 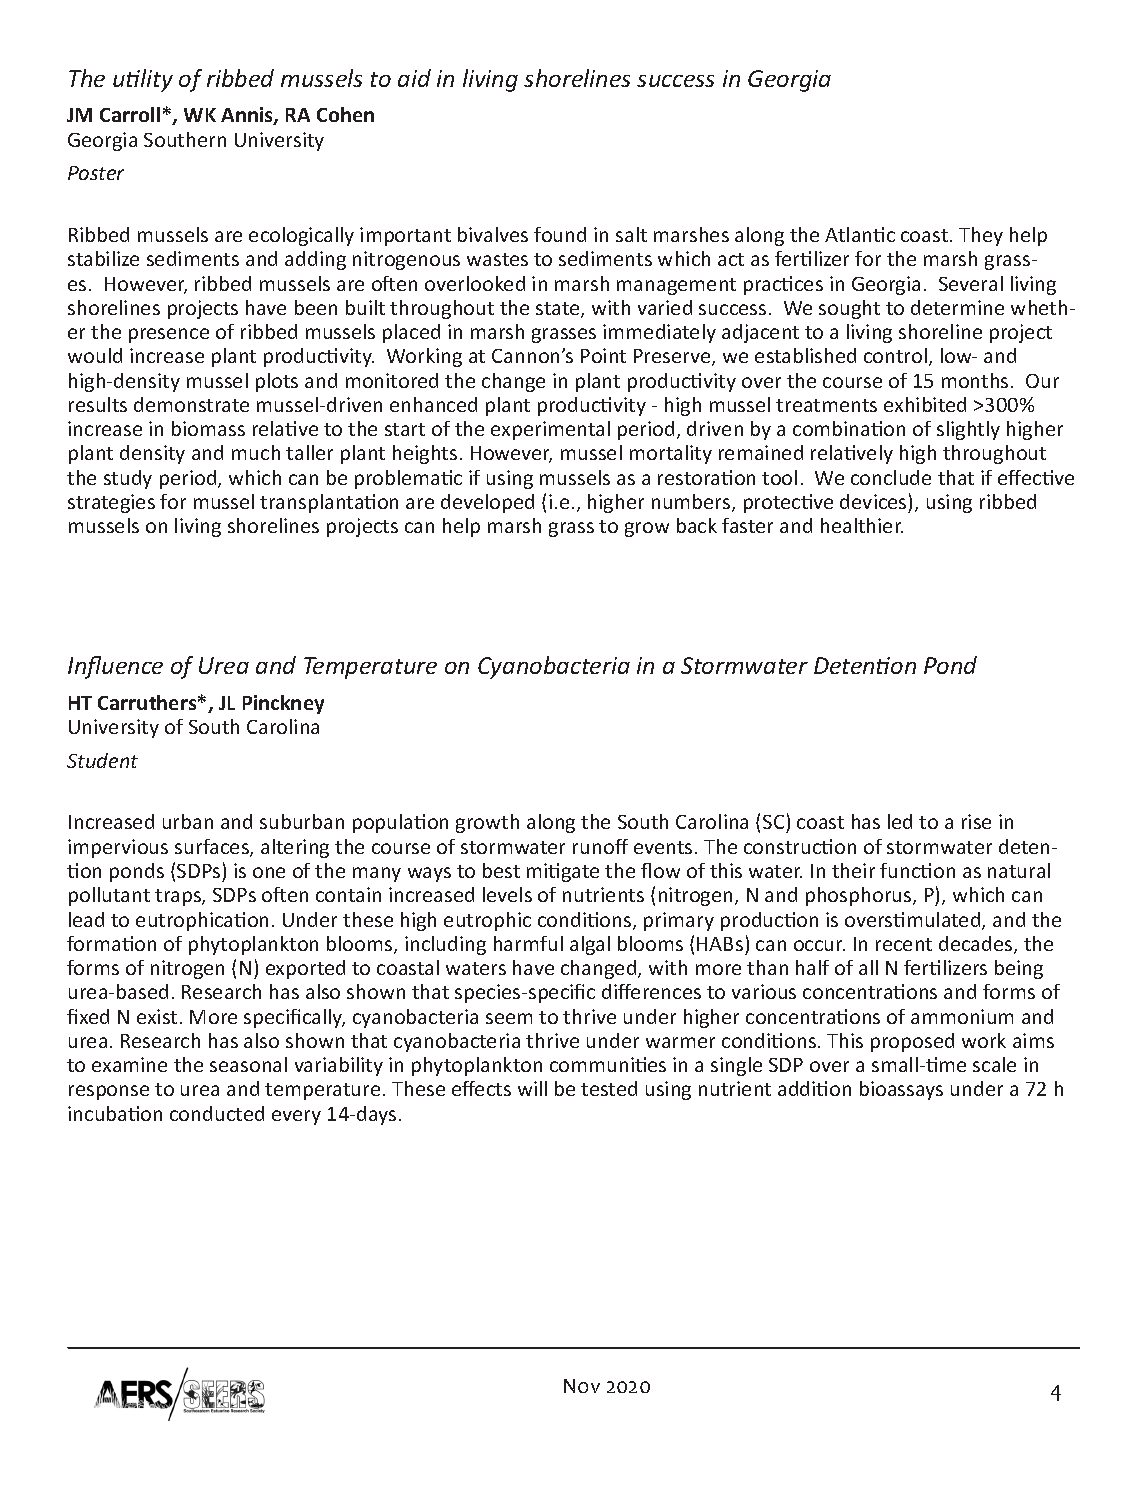 I want to click on Pinckney, so click(x=283, y=704).
